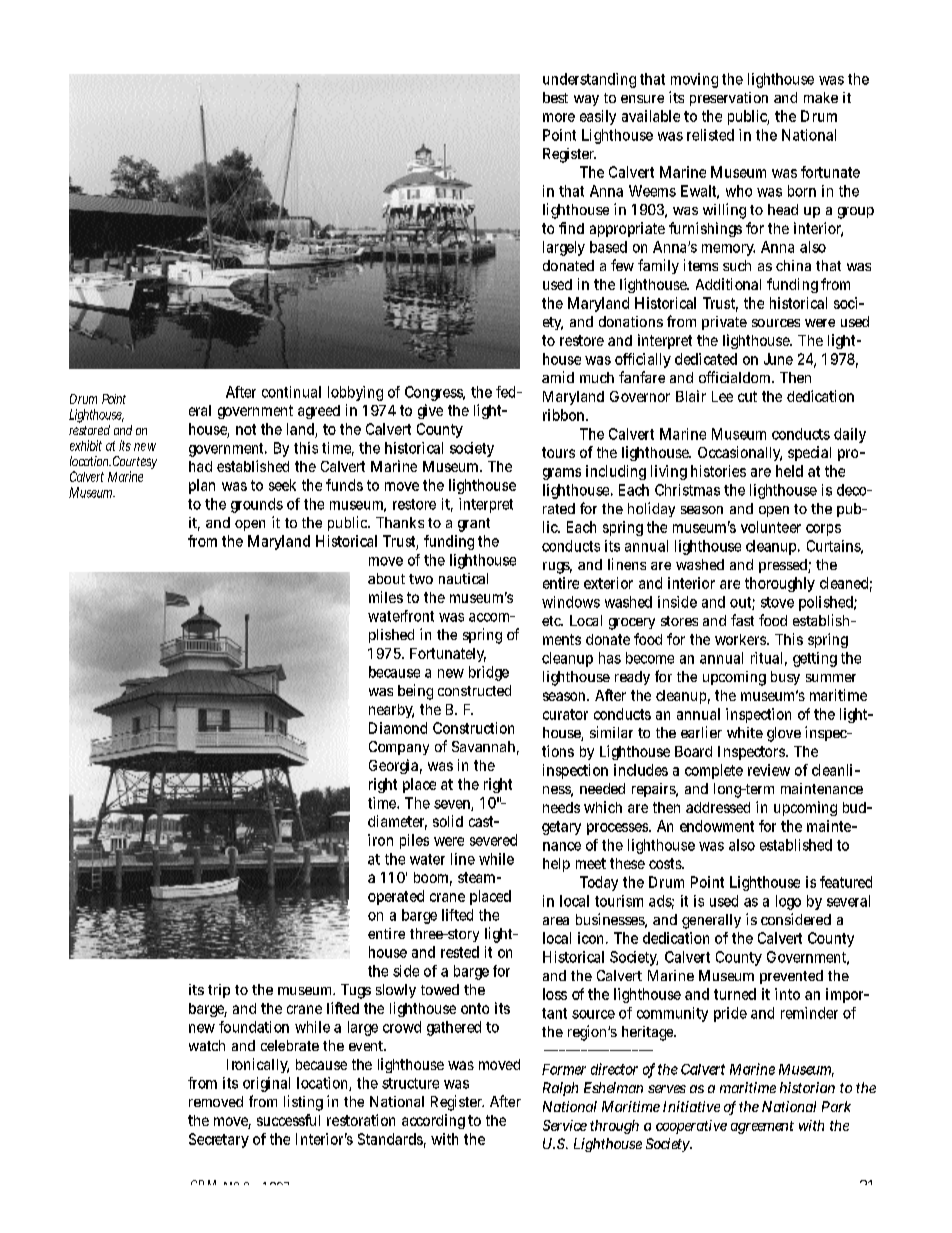 This page has height=1233, width=952. What do you see at coordinates (555, 97) in the page?
I see `best` at bounding box center [555, 97].
